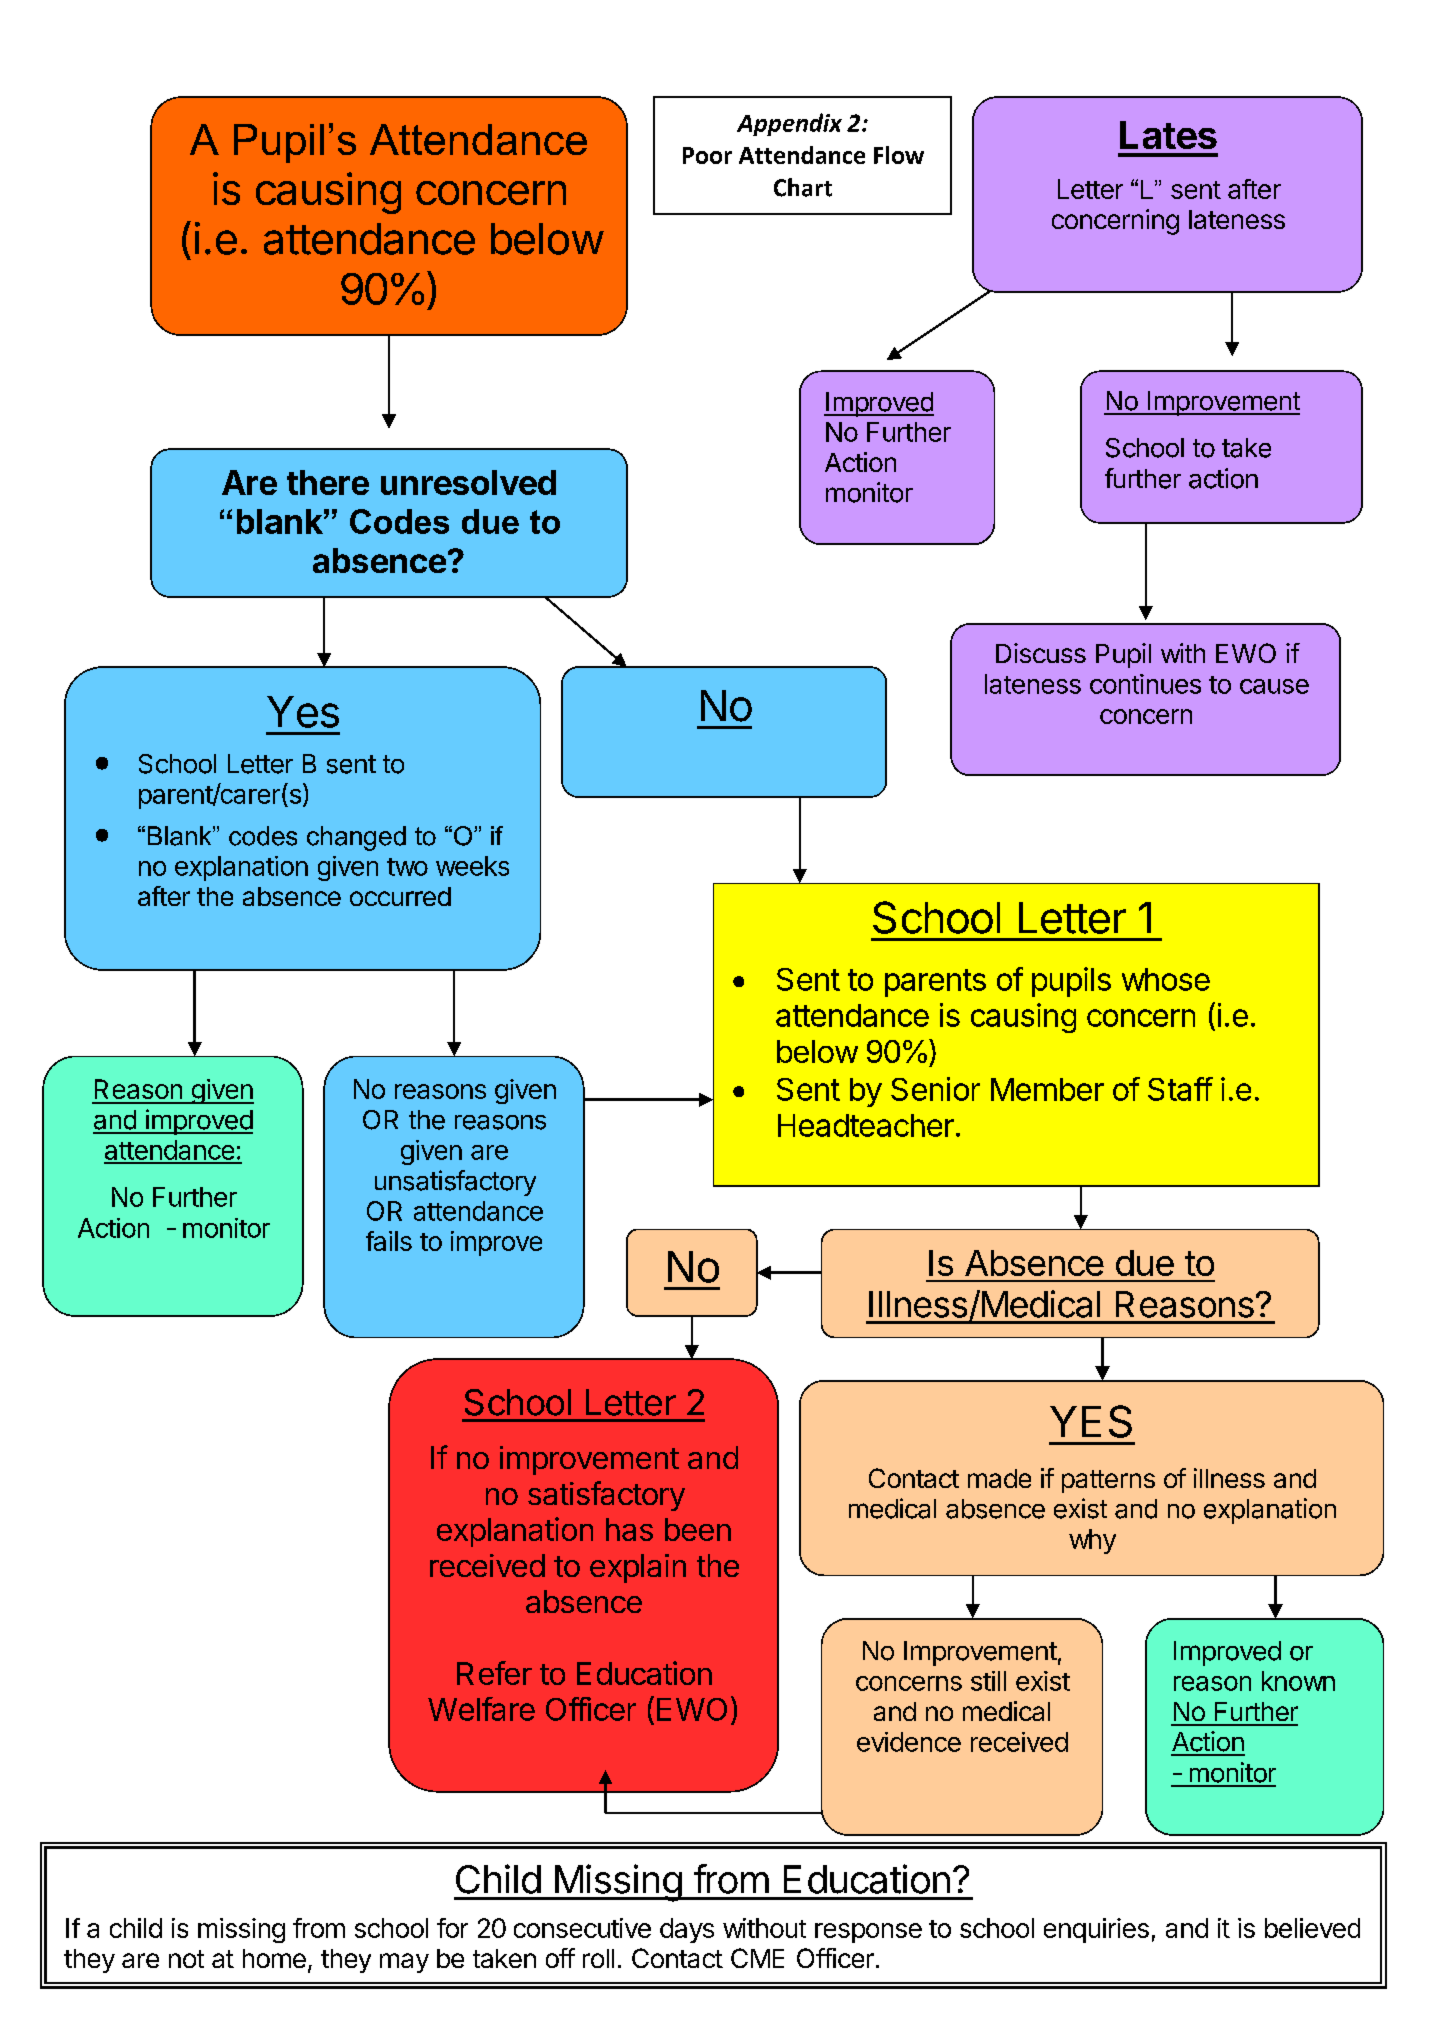 The image size is (1430, 2023). Describe the element at coordinates (1096, 1930) in the document. I see `enquiries` at that location.
